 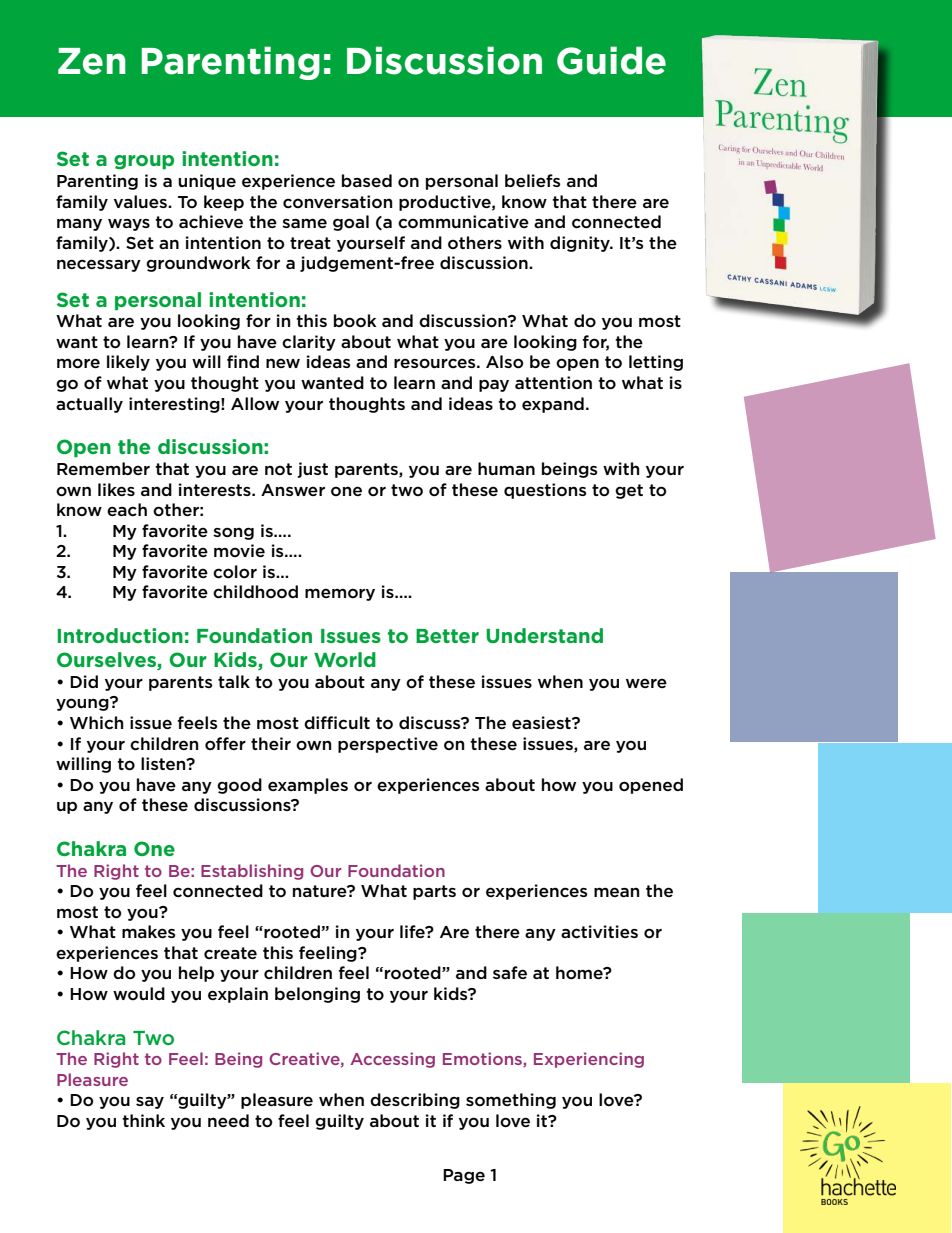 What do you see at coordinates (617, 892) in the screenshot?
I see `mean` at bounding box center [617, 892].
